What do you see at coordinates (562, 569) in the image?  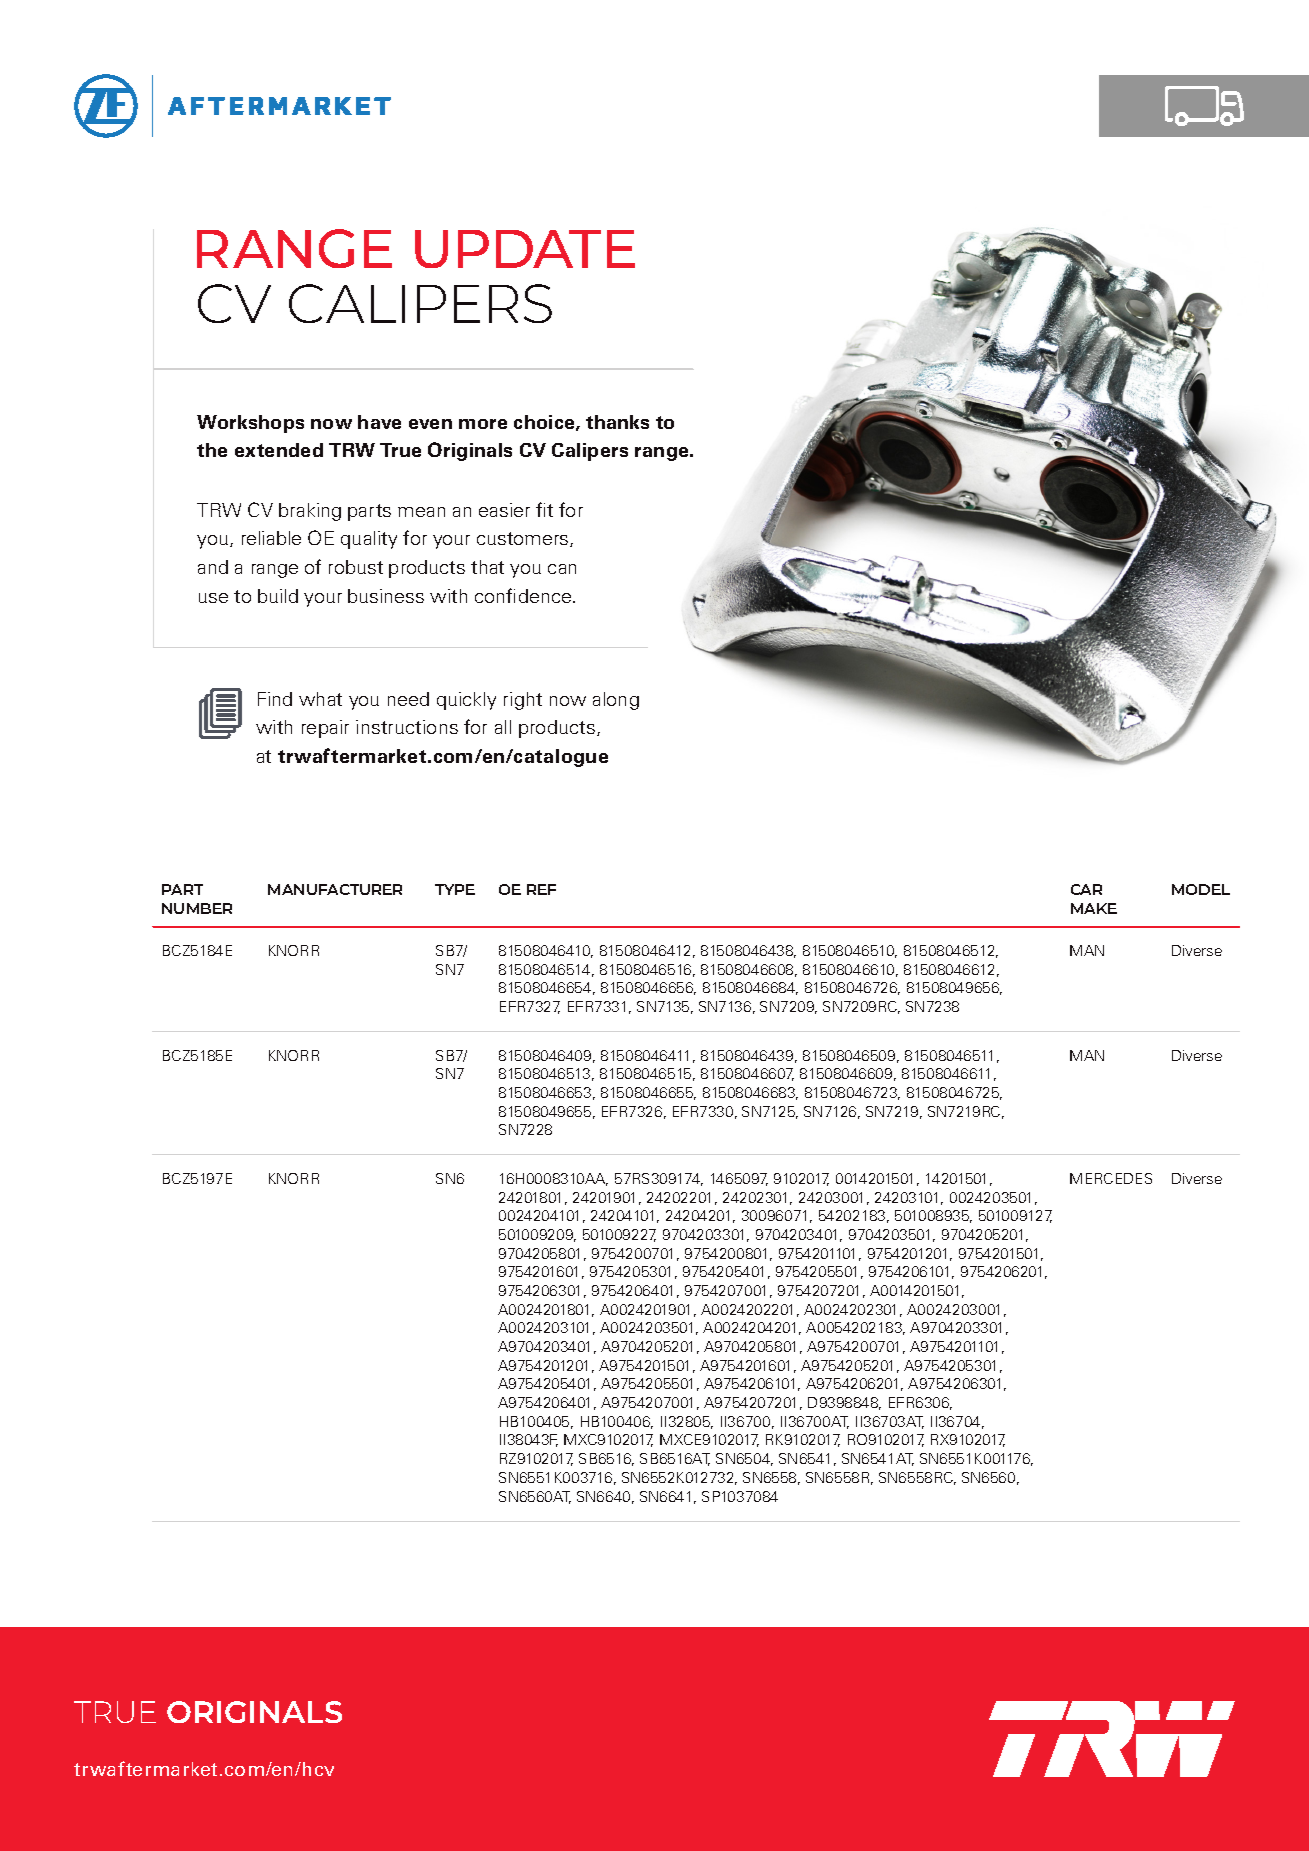 I see `can` at bounding box center [562, 569].
